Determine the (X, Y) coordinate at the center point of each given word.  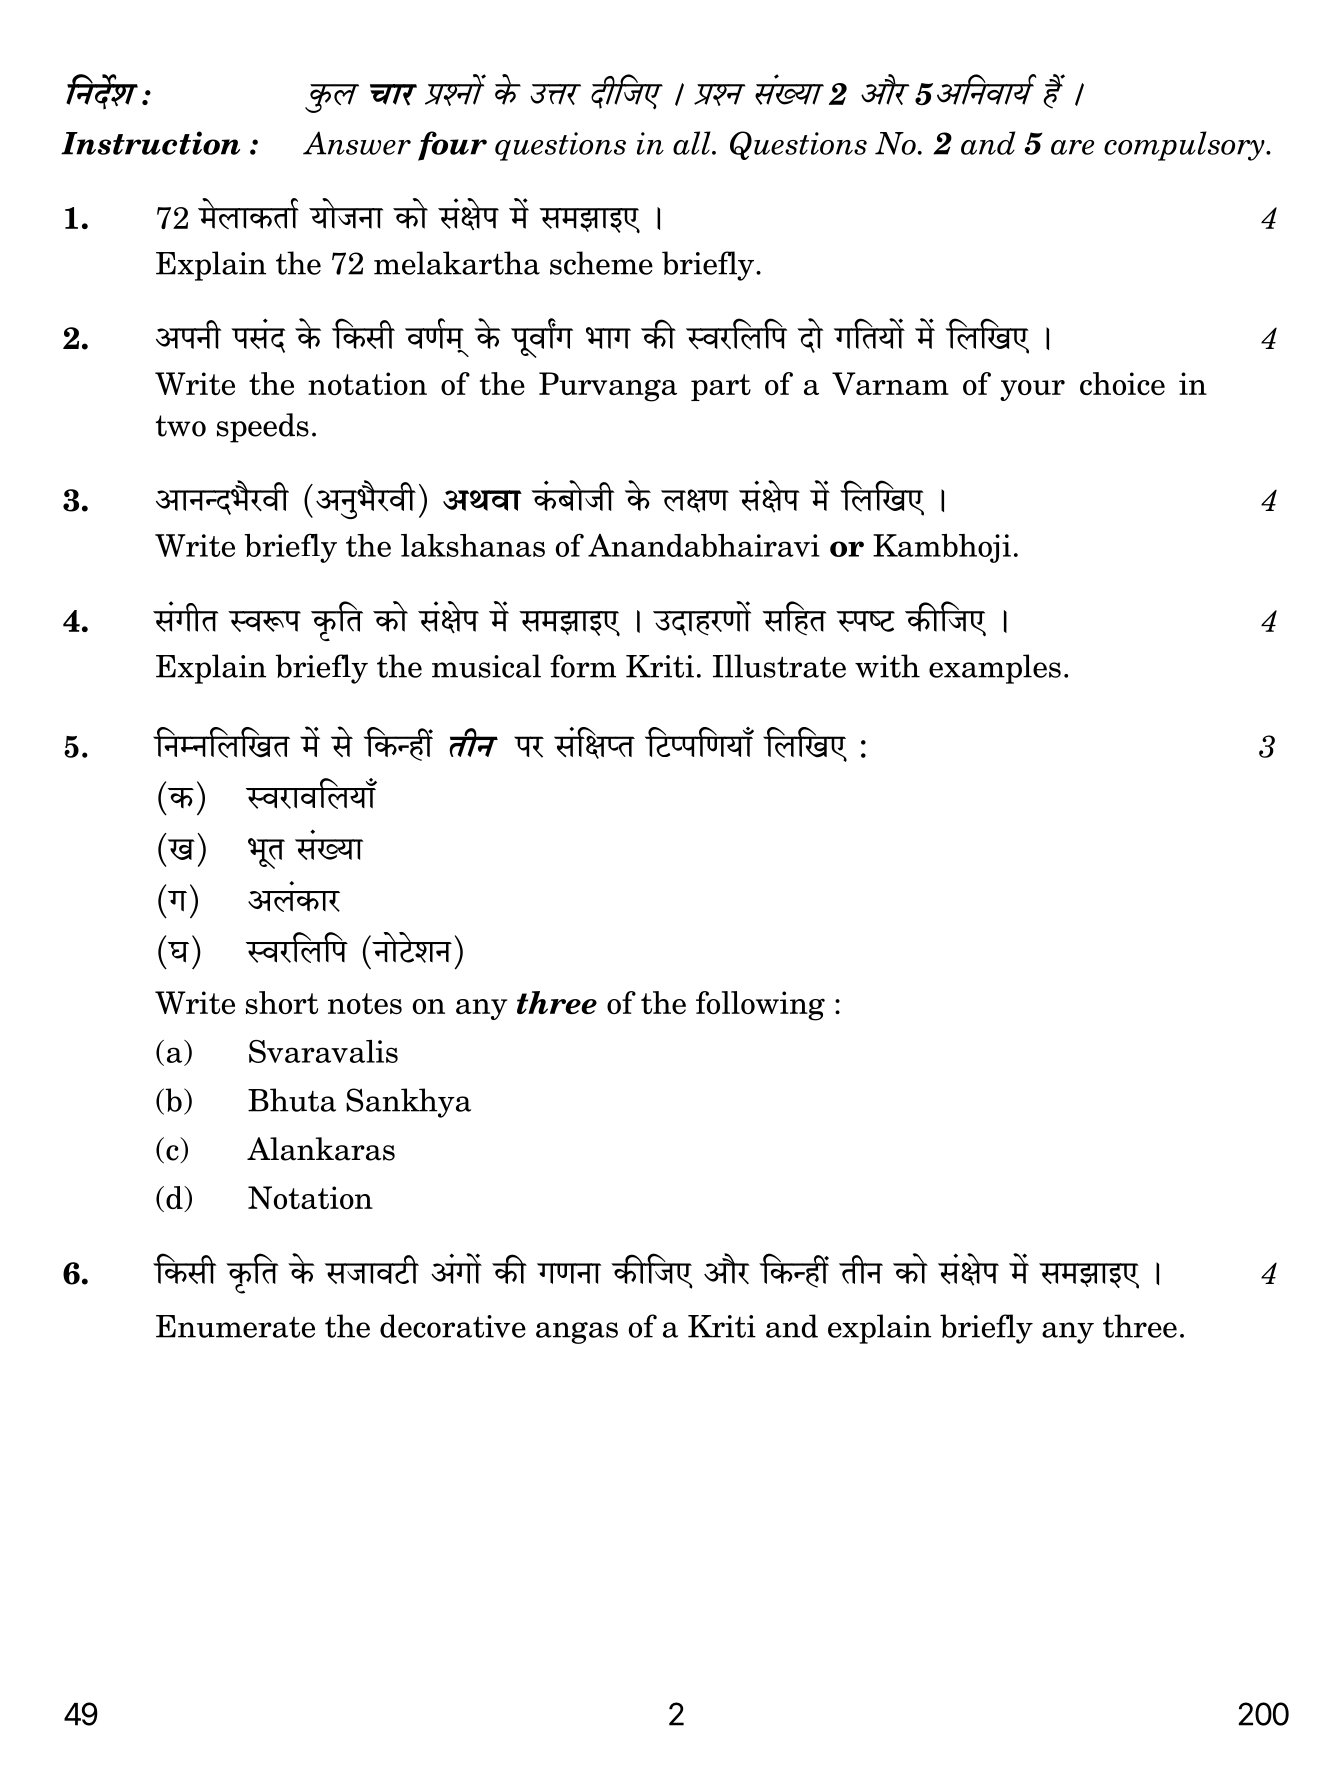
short (282, 1002)
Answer (357, 143)
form (583, 666)
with (887, 666)
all (693, 143)
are (1072, 147)
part (721, 387)
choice (1122, 383)
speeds (263, 428)
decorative (453, 1326)
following (760, 1006)
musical (486, 666)
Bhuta (292, 1100)
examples (995, 669)
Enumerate (235, 1326)
